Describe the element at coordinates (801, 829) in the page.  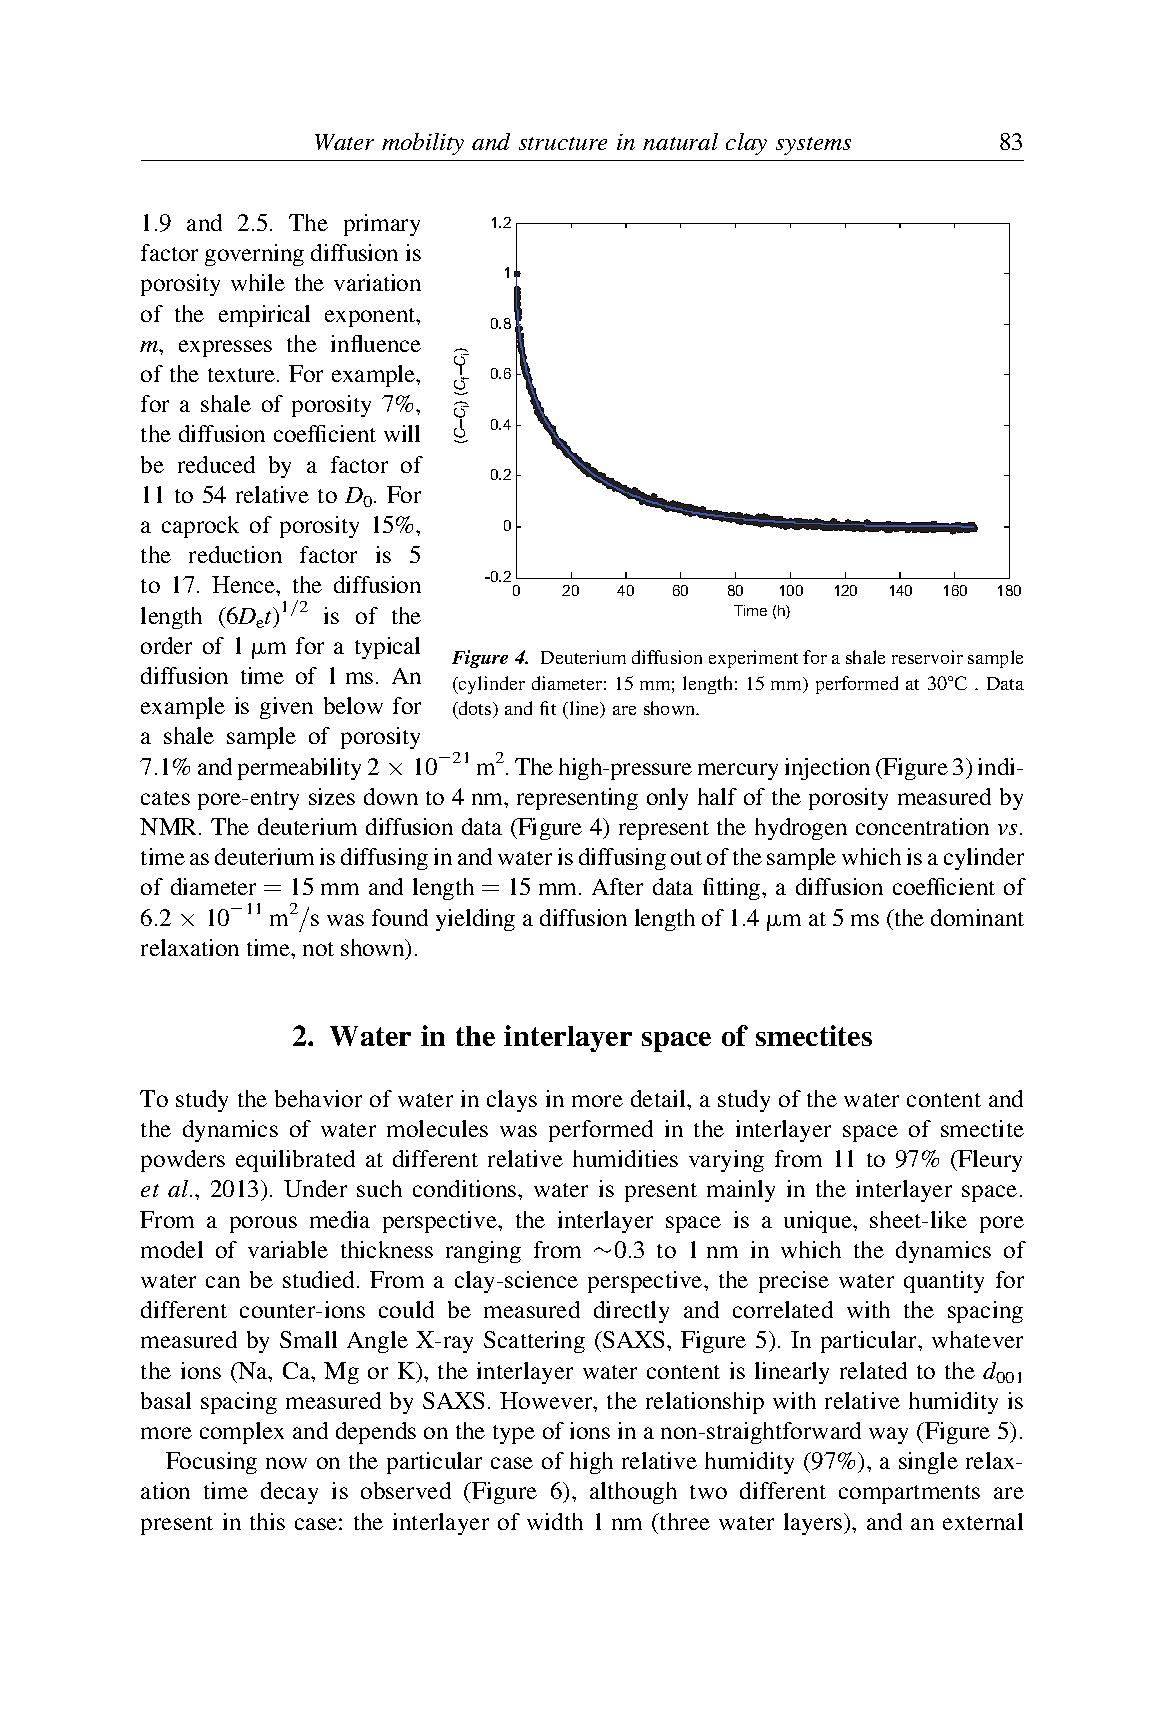
I see `hydrogen` at that location.
